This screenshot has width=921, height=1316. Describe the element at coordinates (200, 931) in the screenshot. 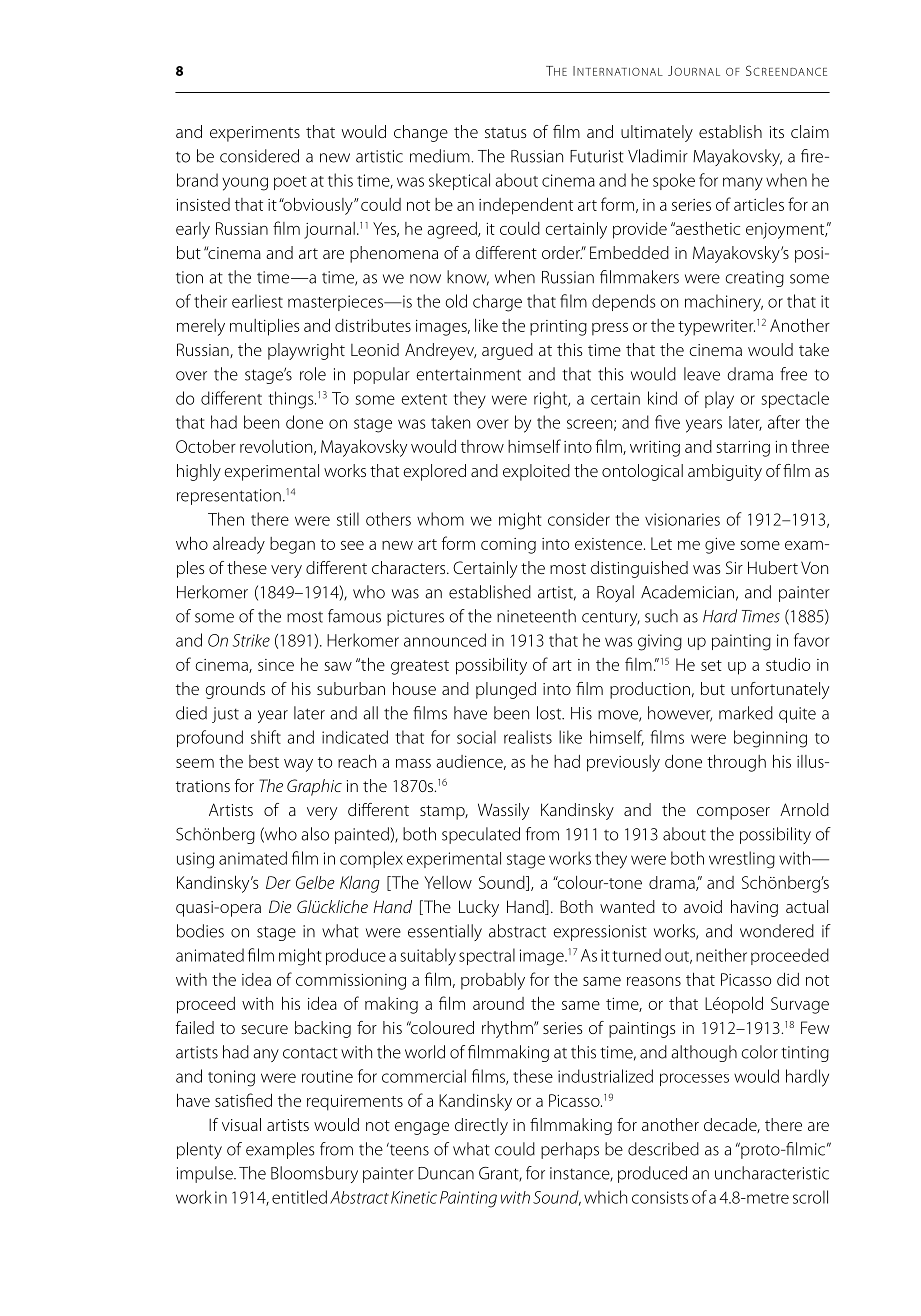

I see `bodies` at that location.
